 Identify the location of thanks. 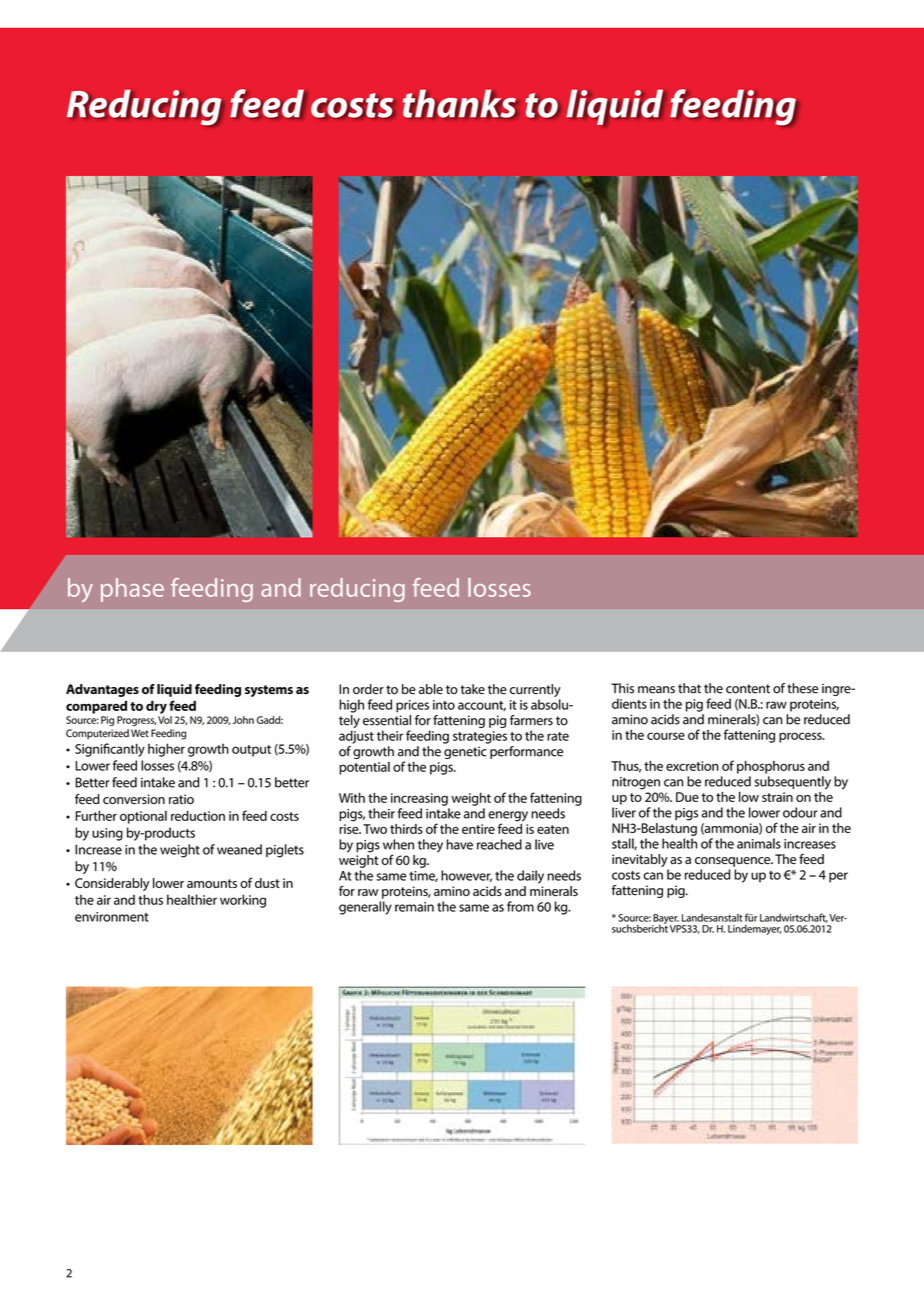
(459, 104).
